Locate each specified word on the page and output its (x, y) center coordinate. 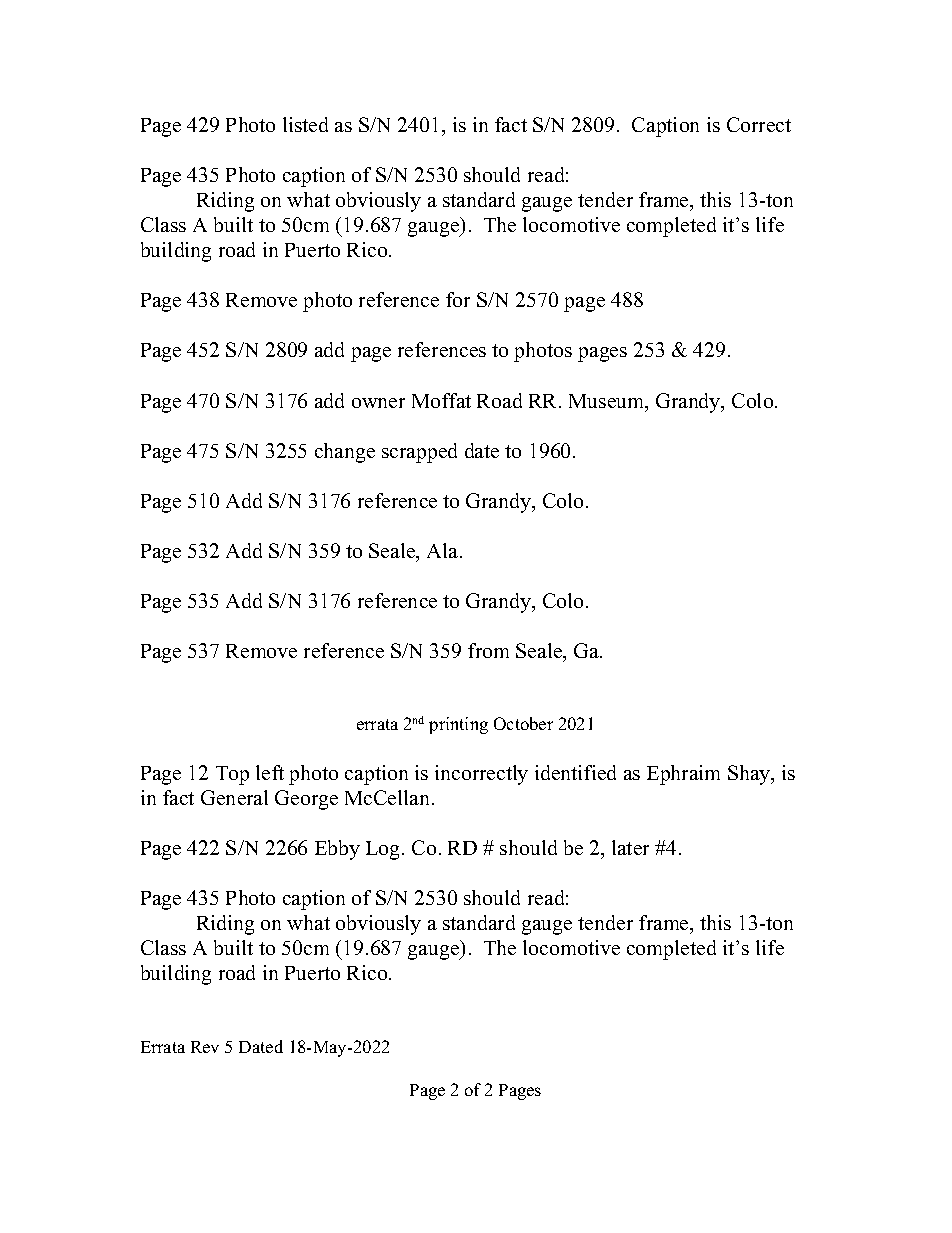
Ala (444, 550)
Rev (205, 1047)
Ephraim (683, 775)
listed (305, 124)
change (345, 453)
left (270, 772)
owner (378, 403)
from (488, 650)
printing (458, 725)
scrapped (419, 453)
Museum (608, 402)
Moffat (441, 400)
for (458, 299)
